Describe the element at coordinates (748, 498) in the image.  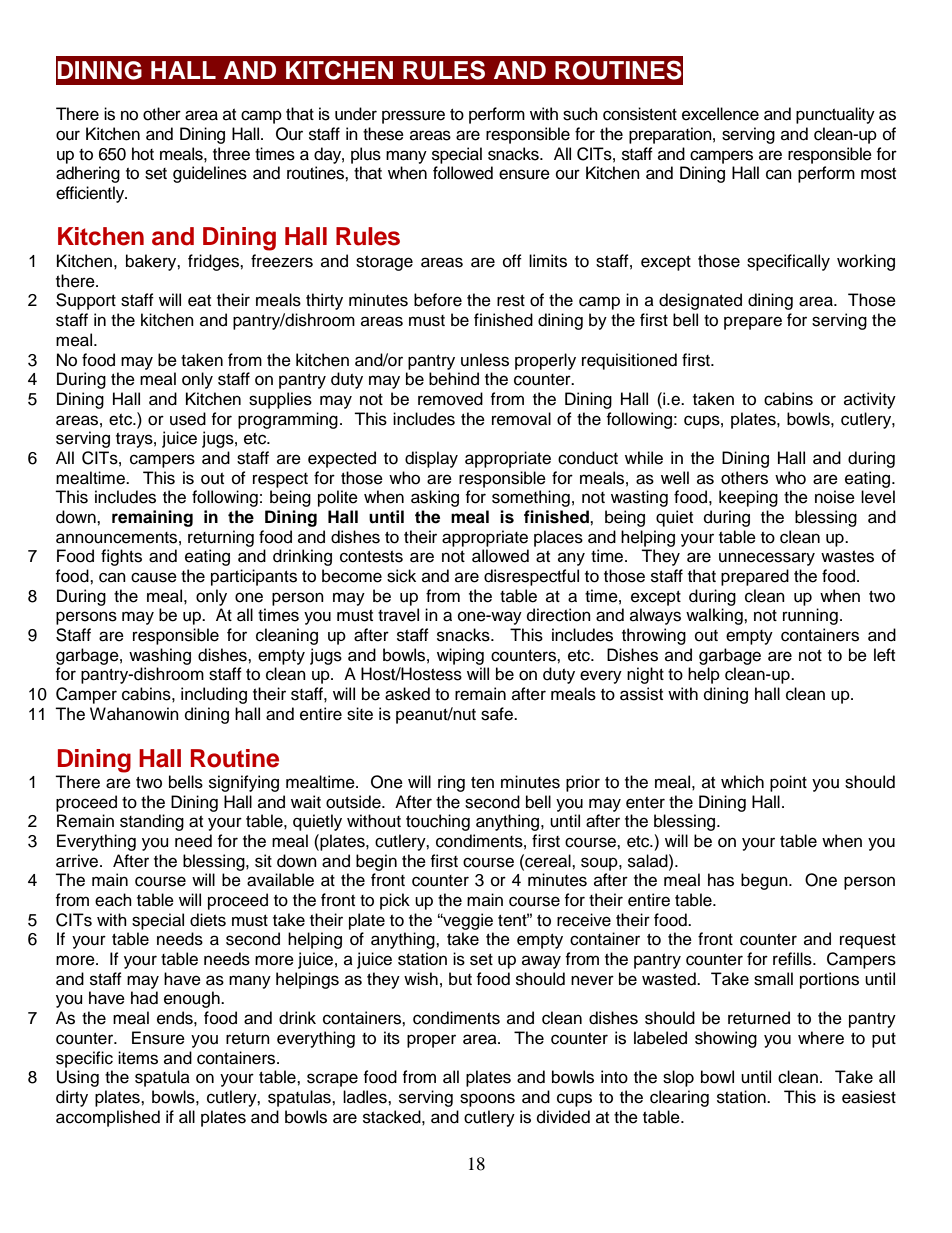
I see `keeping` at that location.
